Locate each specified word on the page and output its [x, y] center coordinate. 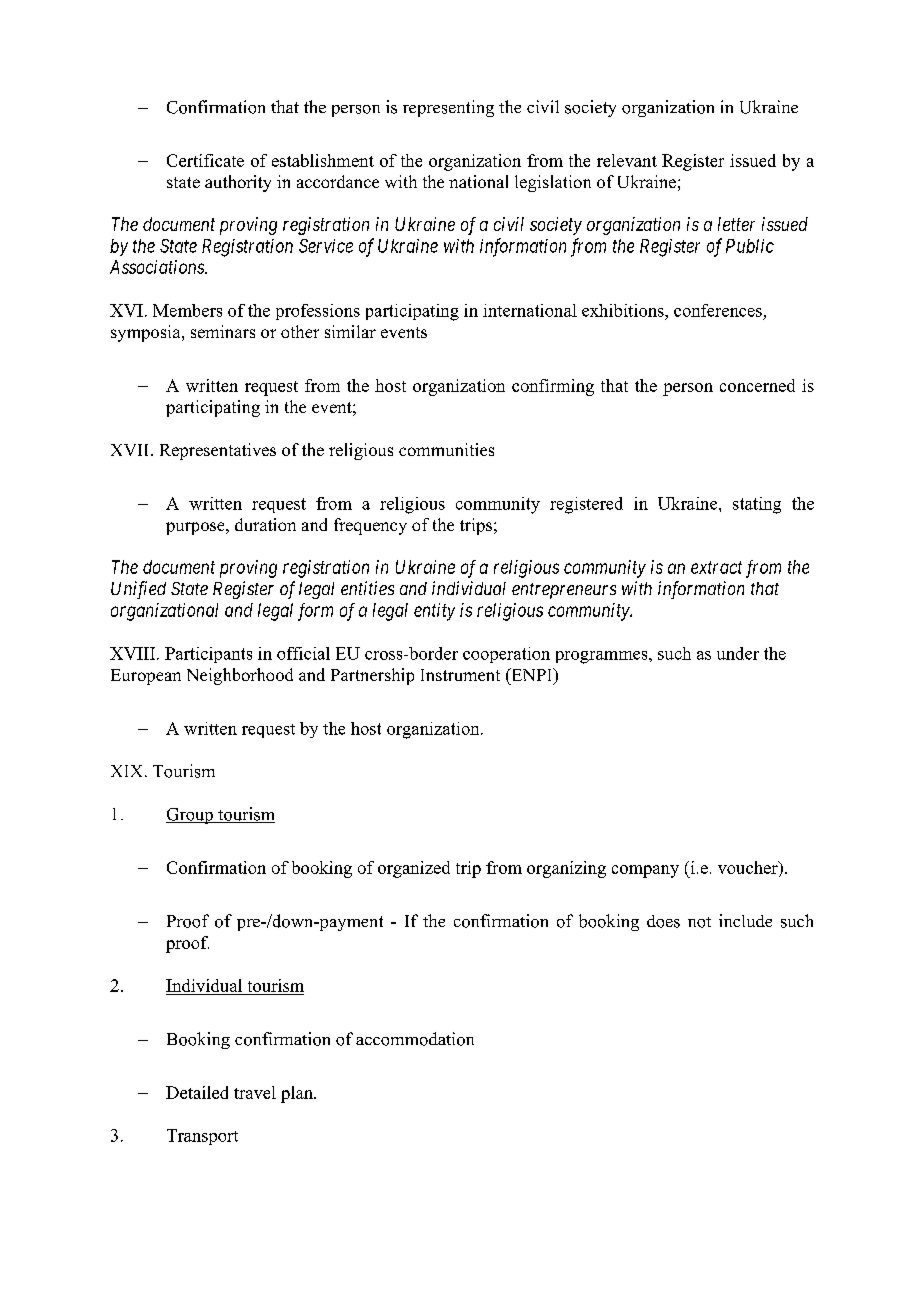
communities [446, 449]
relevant [627, 160]
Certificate [205, 160]
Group [190, 816]
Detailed [197, 1092]
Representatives [218, 451]
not [699, 922]
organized [414, 869]
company [645, 871]
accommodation [415, 1039]
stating [757, 505]
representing [448, 108]
